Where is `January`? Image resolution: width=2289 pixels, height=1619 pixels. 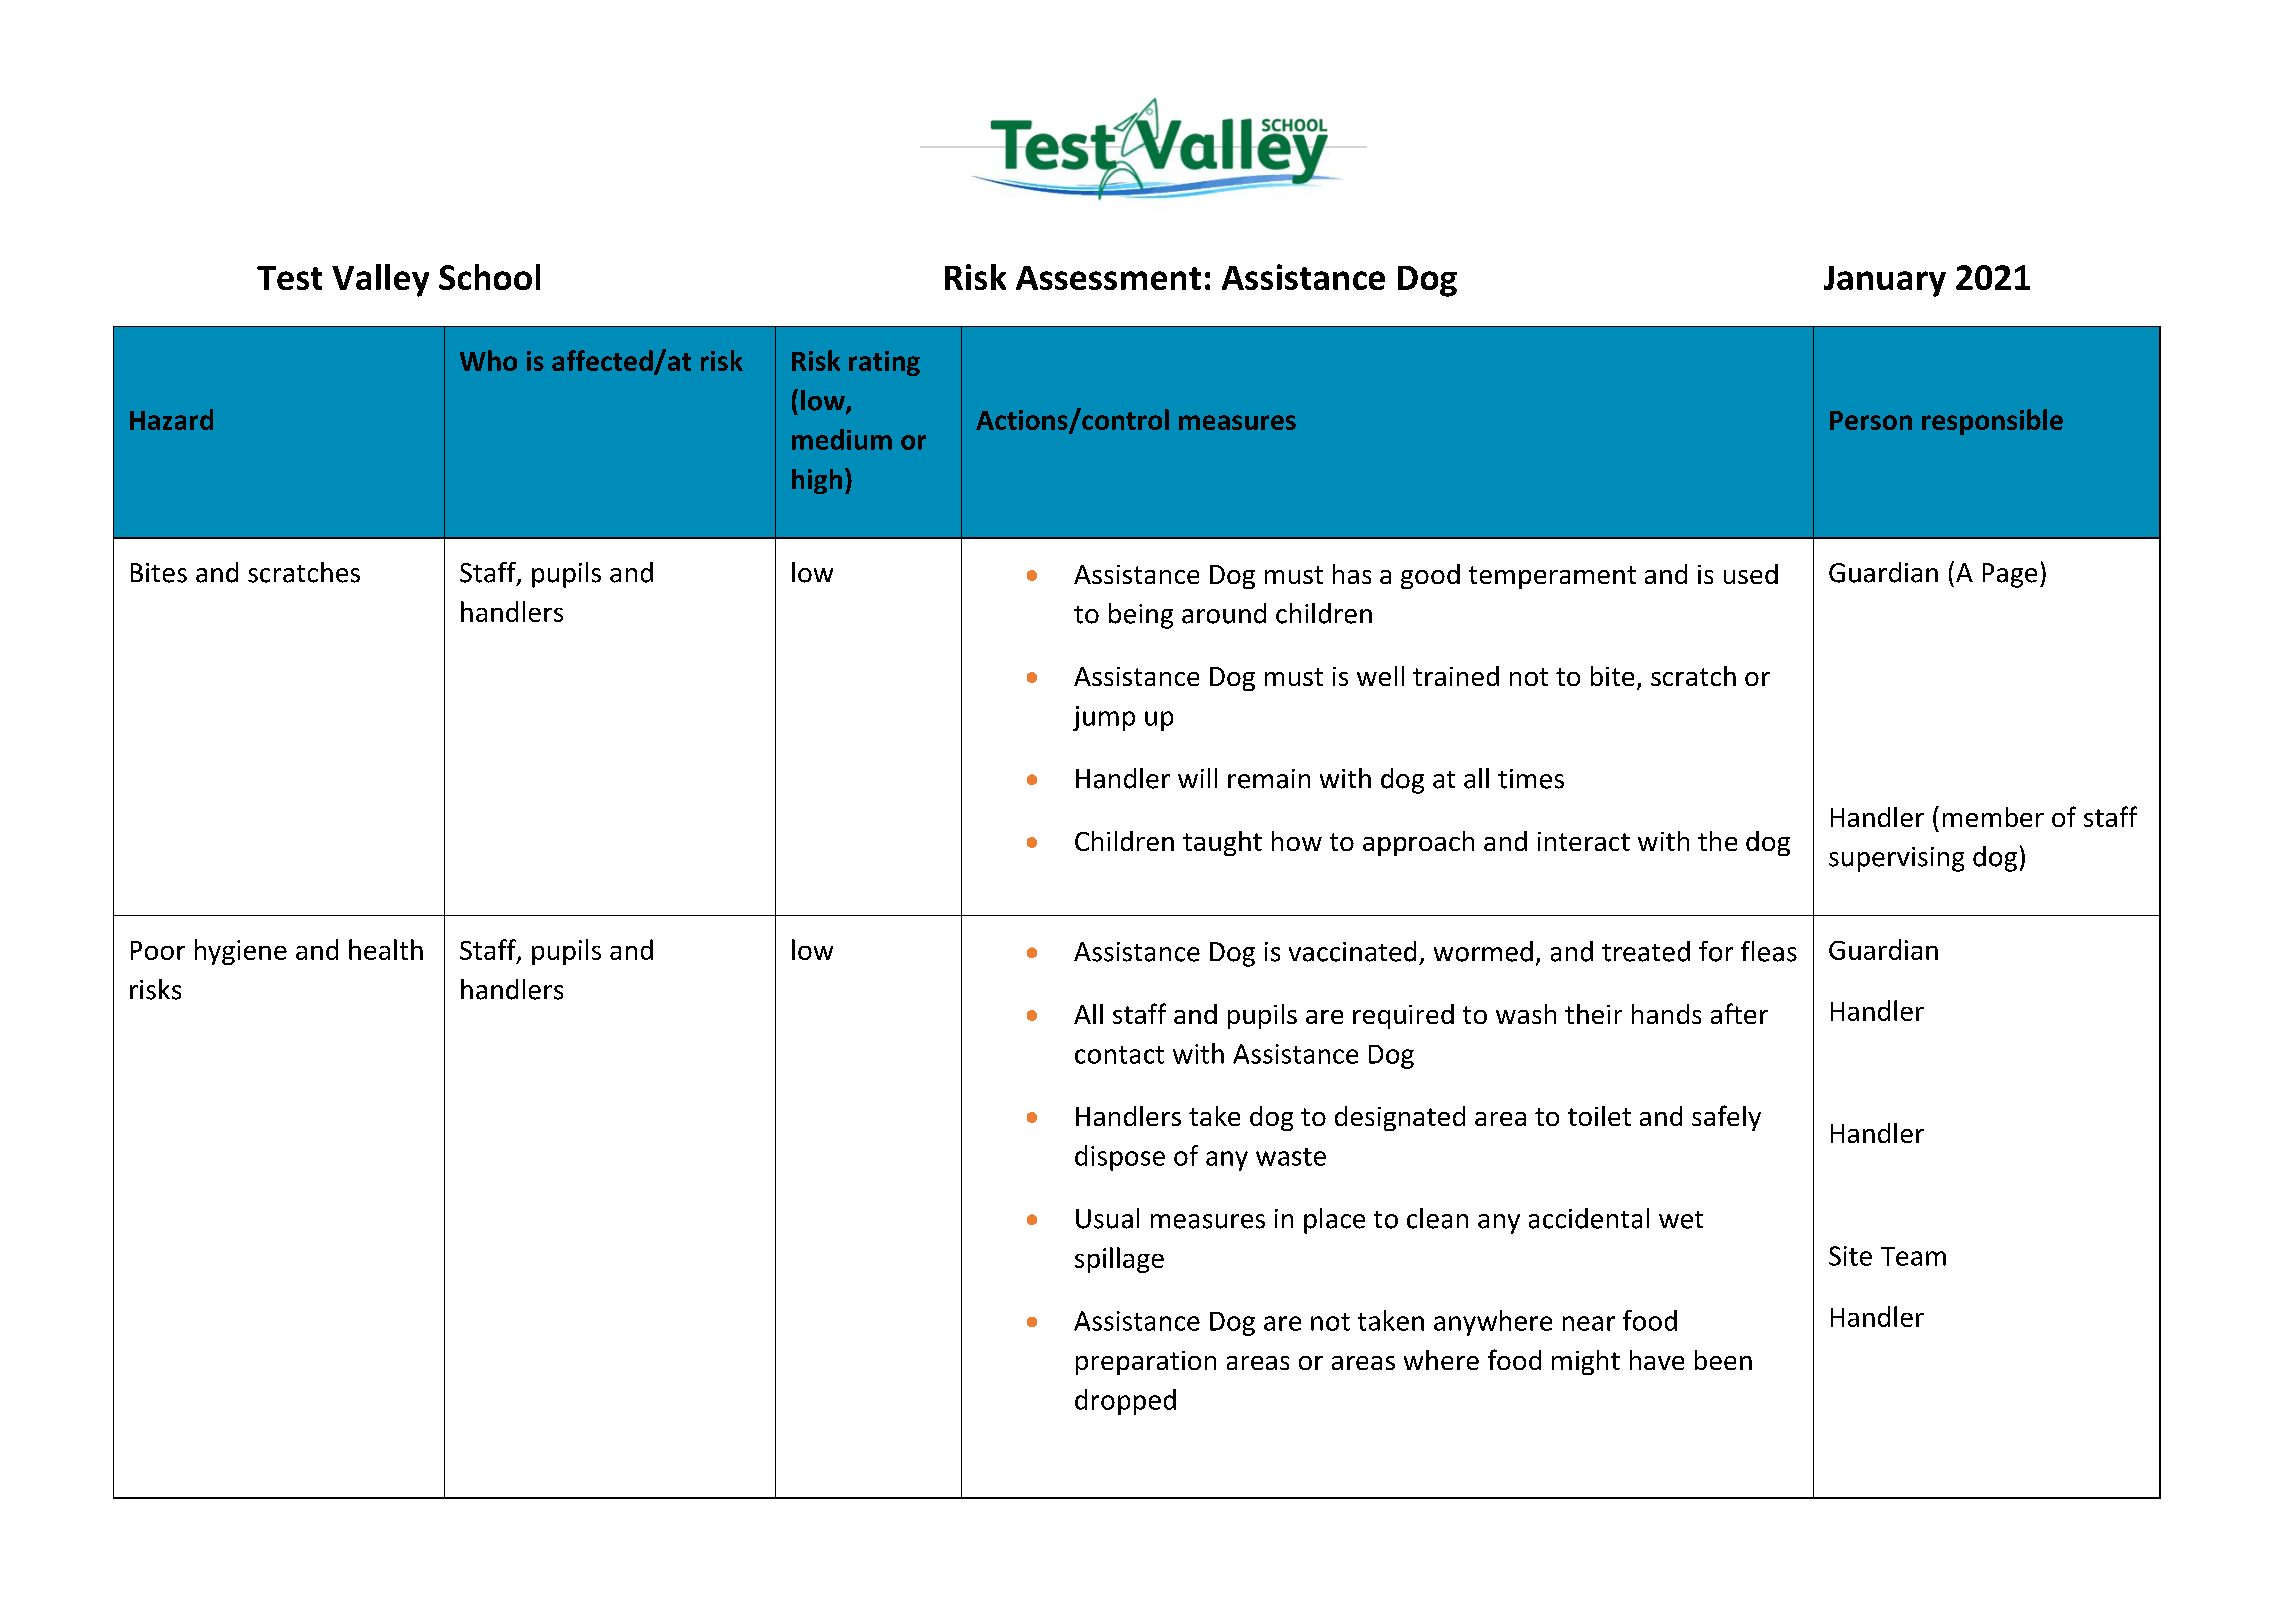 January is located at coordinates (1885, 281).
